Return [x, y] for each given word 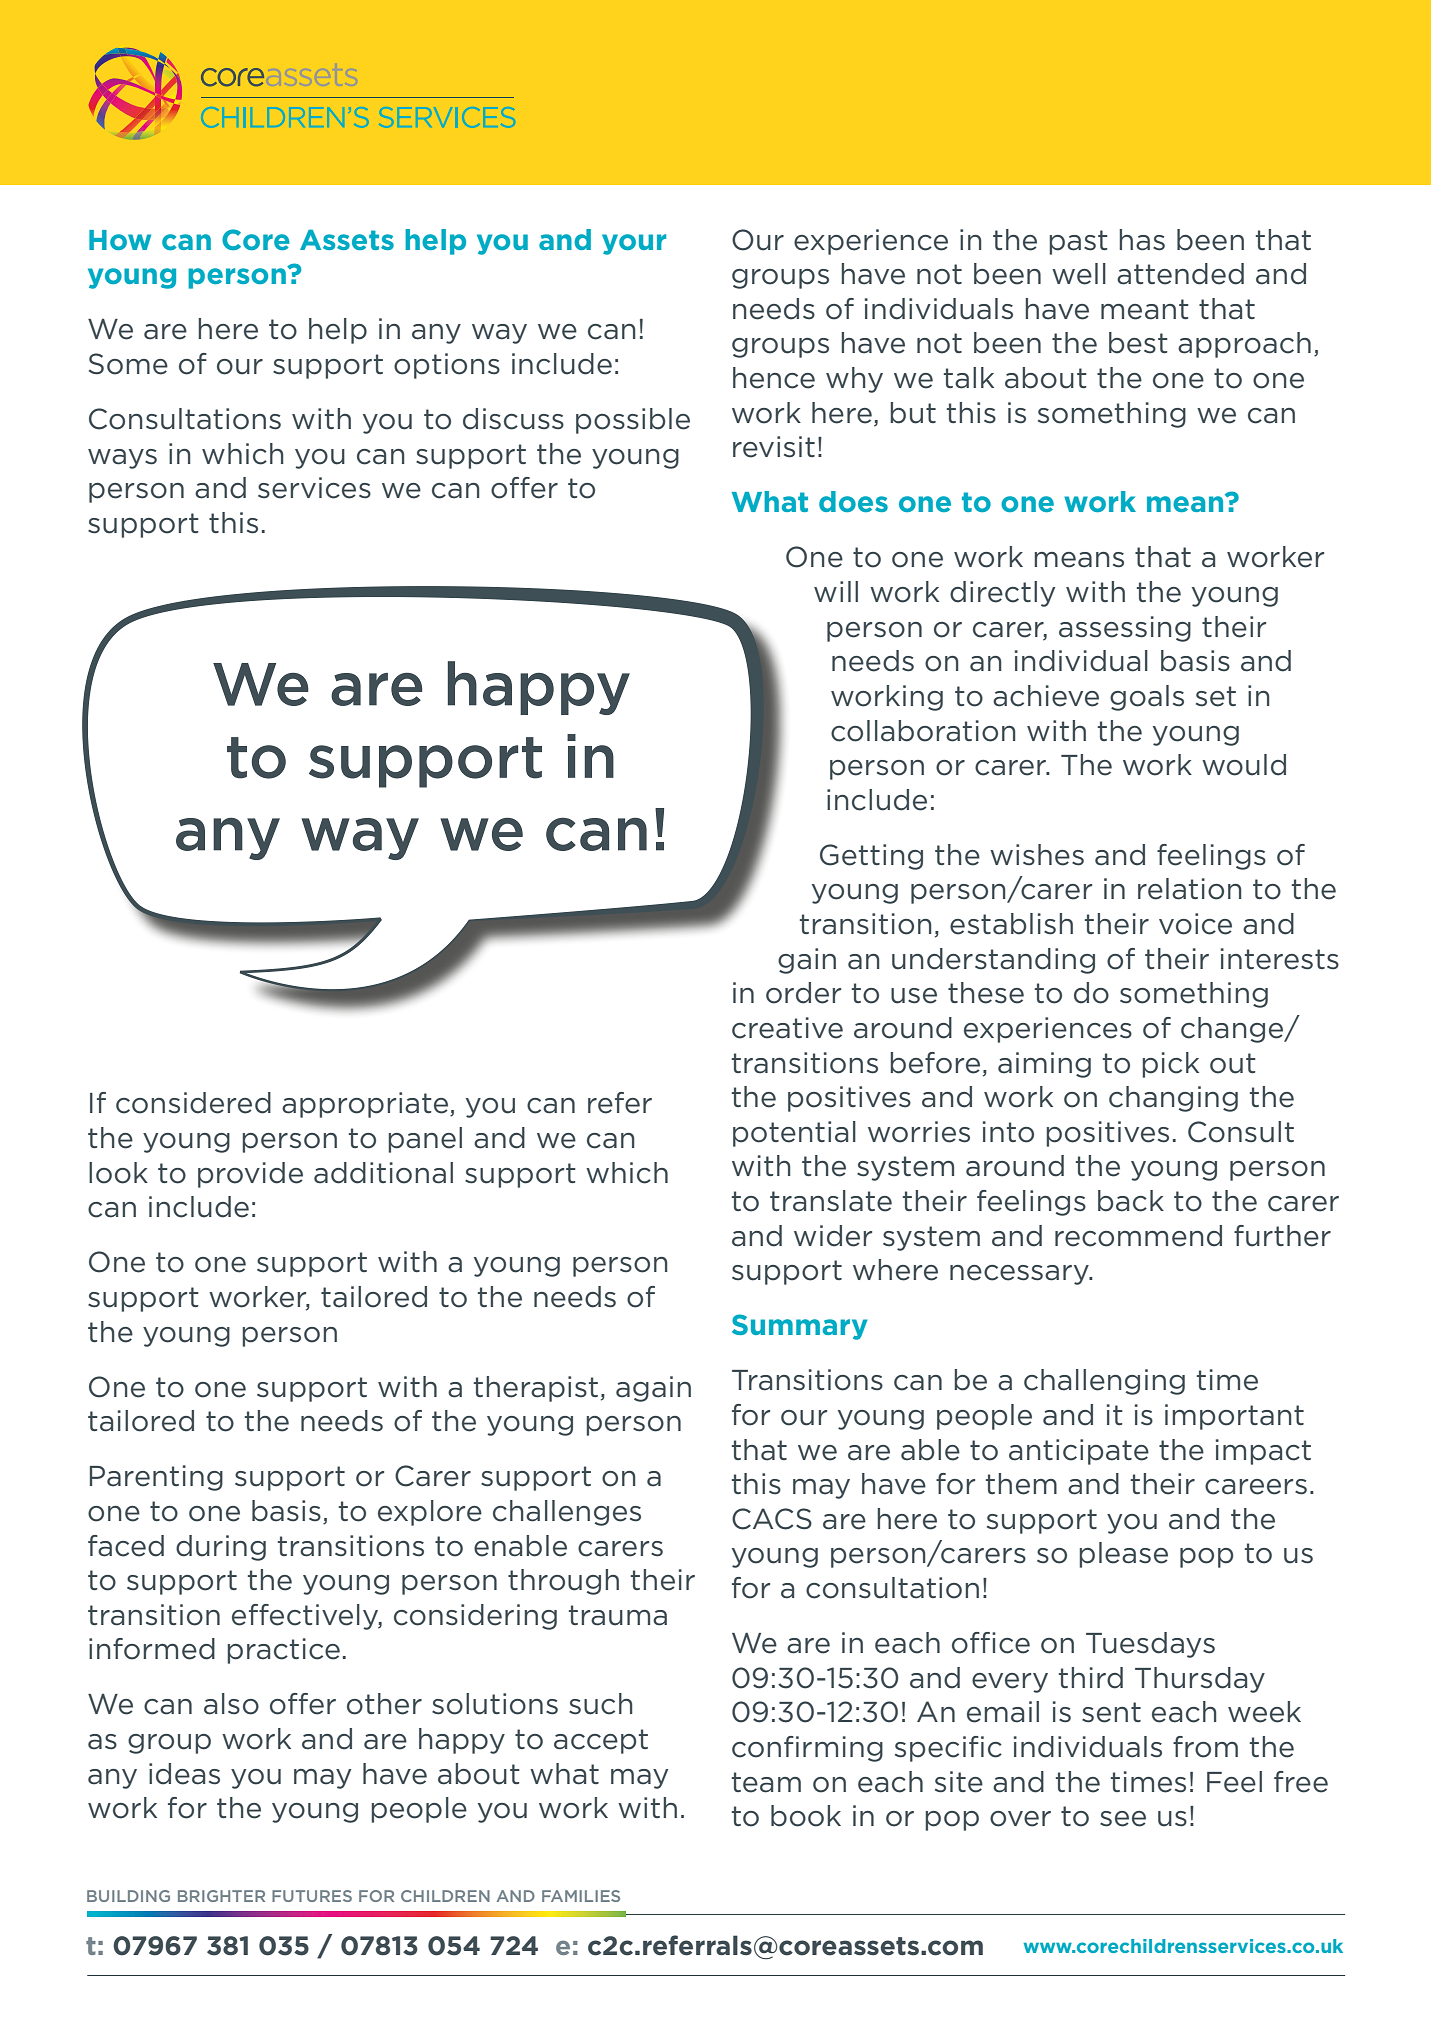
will [836, 591]
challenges [567, 1513]
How [120, 240]
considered [193, 1103]
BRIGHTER [221, 1896]
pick [1170, 1065]
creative [787, 1028]
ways [122, 459]
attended [1180, 274]
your [634, 244]
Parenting [156, 1478]
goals [1147, 698]
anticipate [1079, 1452]
